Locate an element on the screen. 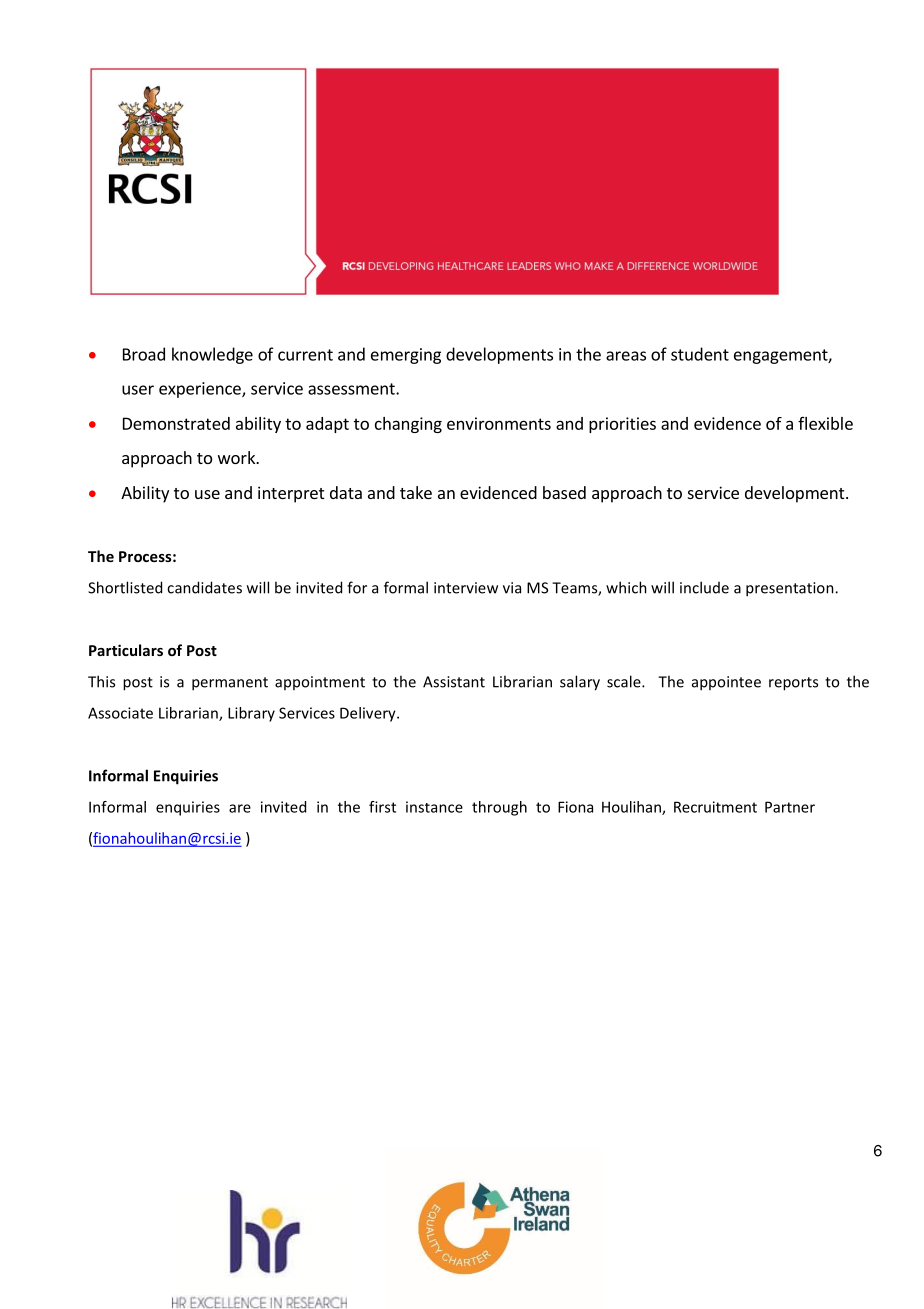 This screenshot has width=924, height=1309. take is located at coordinates (416, 492).
